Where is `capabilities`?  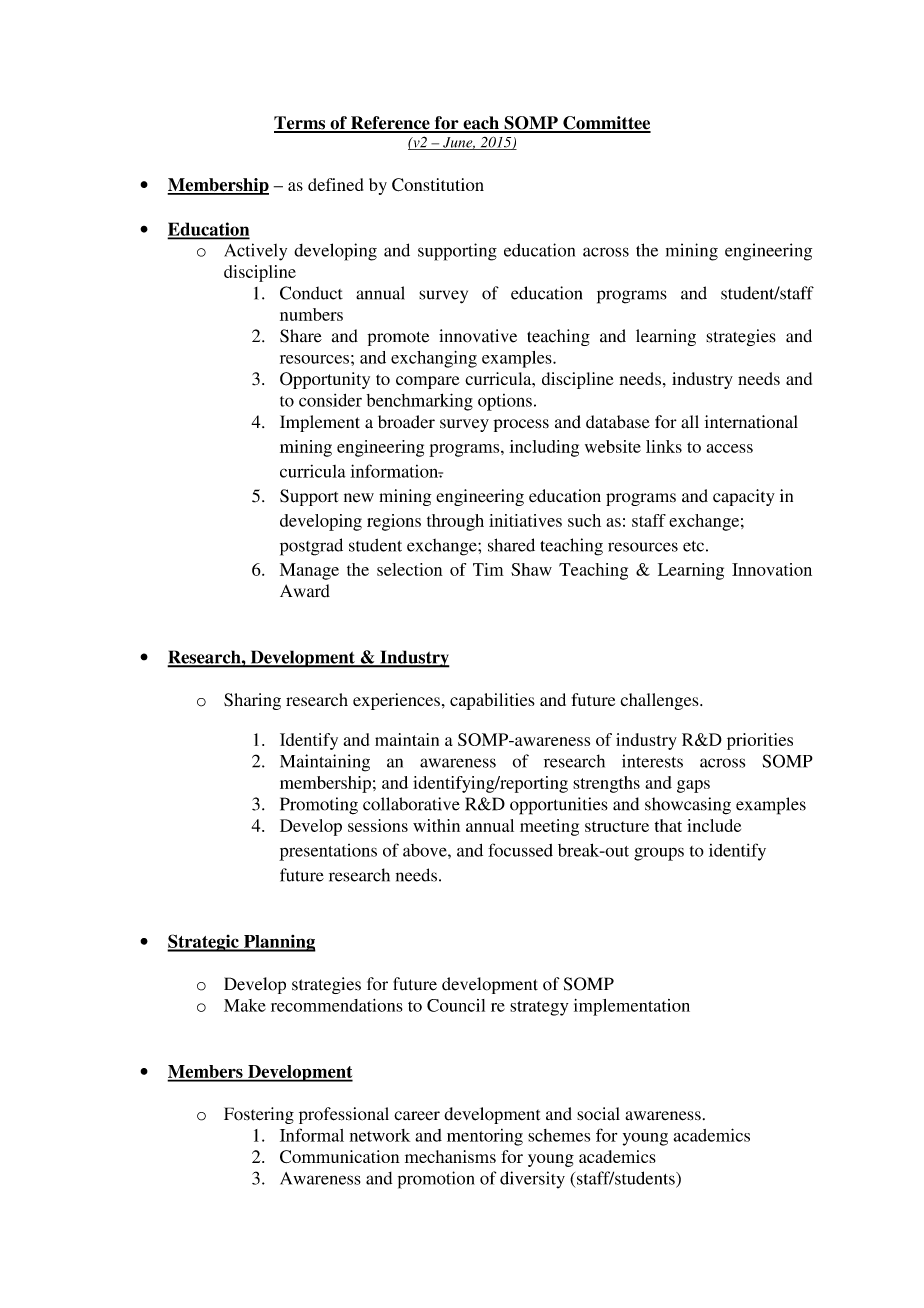 capabilities is located at coordinates (492, 701).
